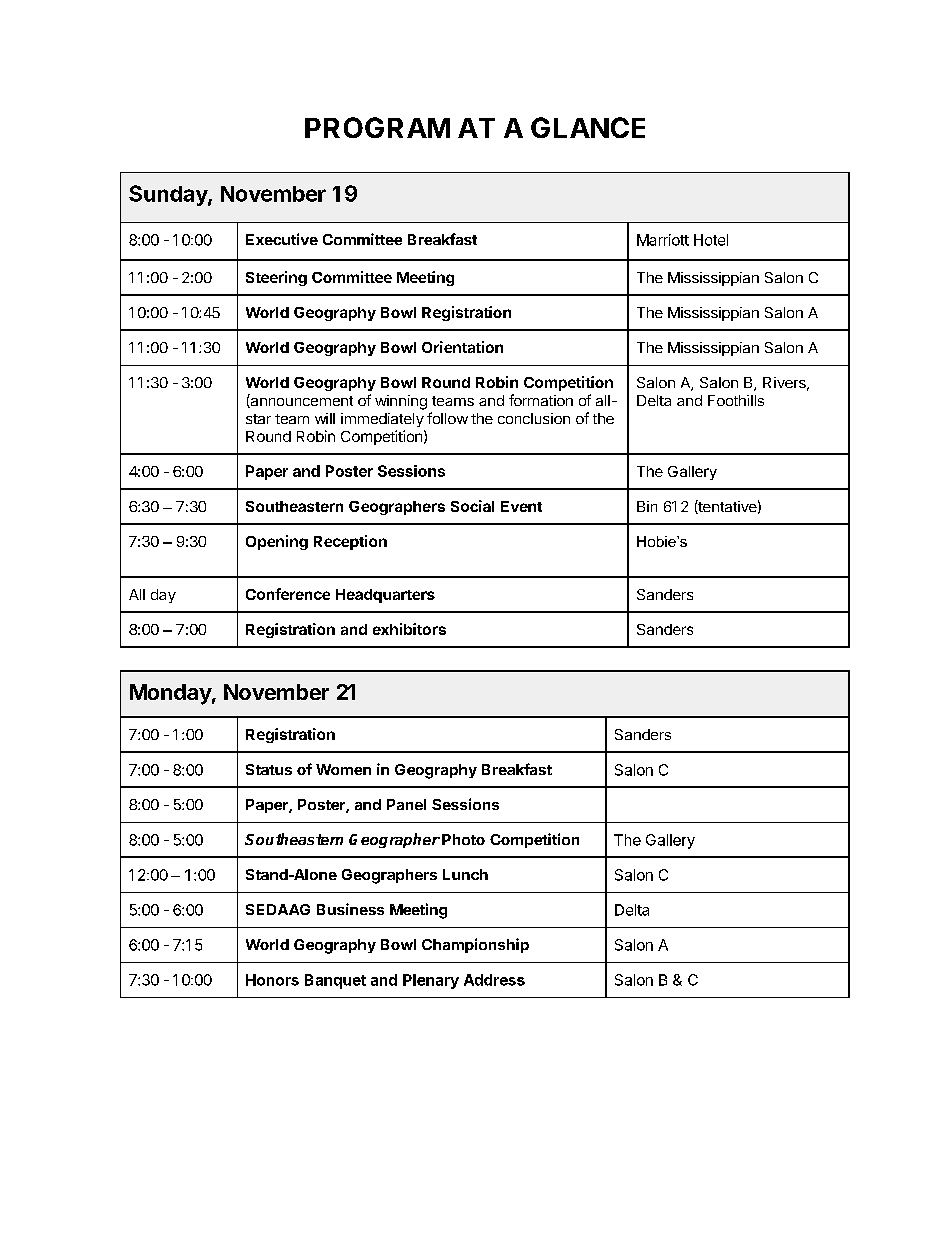  I want to click on conclusion, so click(534, 418).
